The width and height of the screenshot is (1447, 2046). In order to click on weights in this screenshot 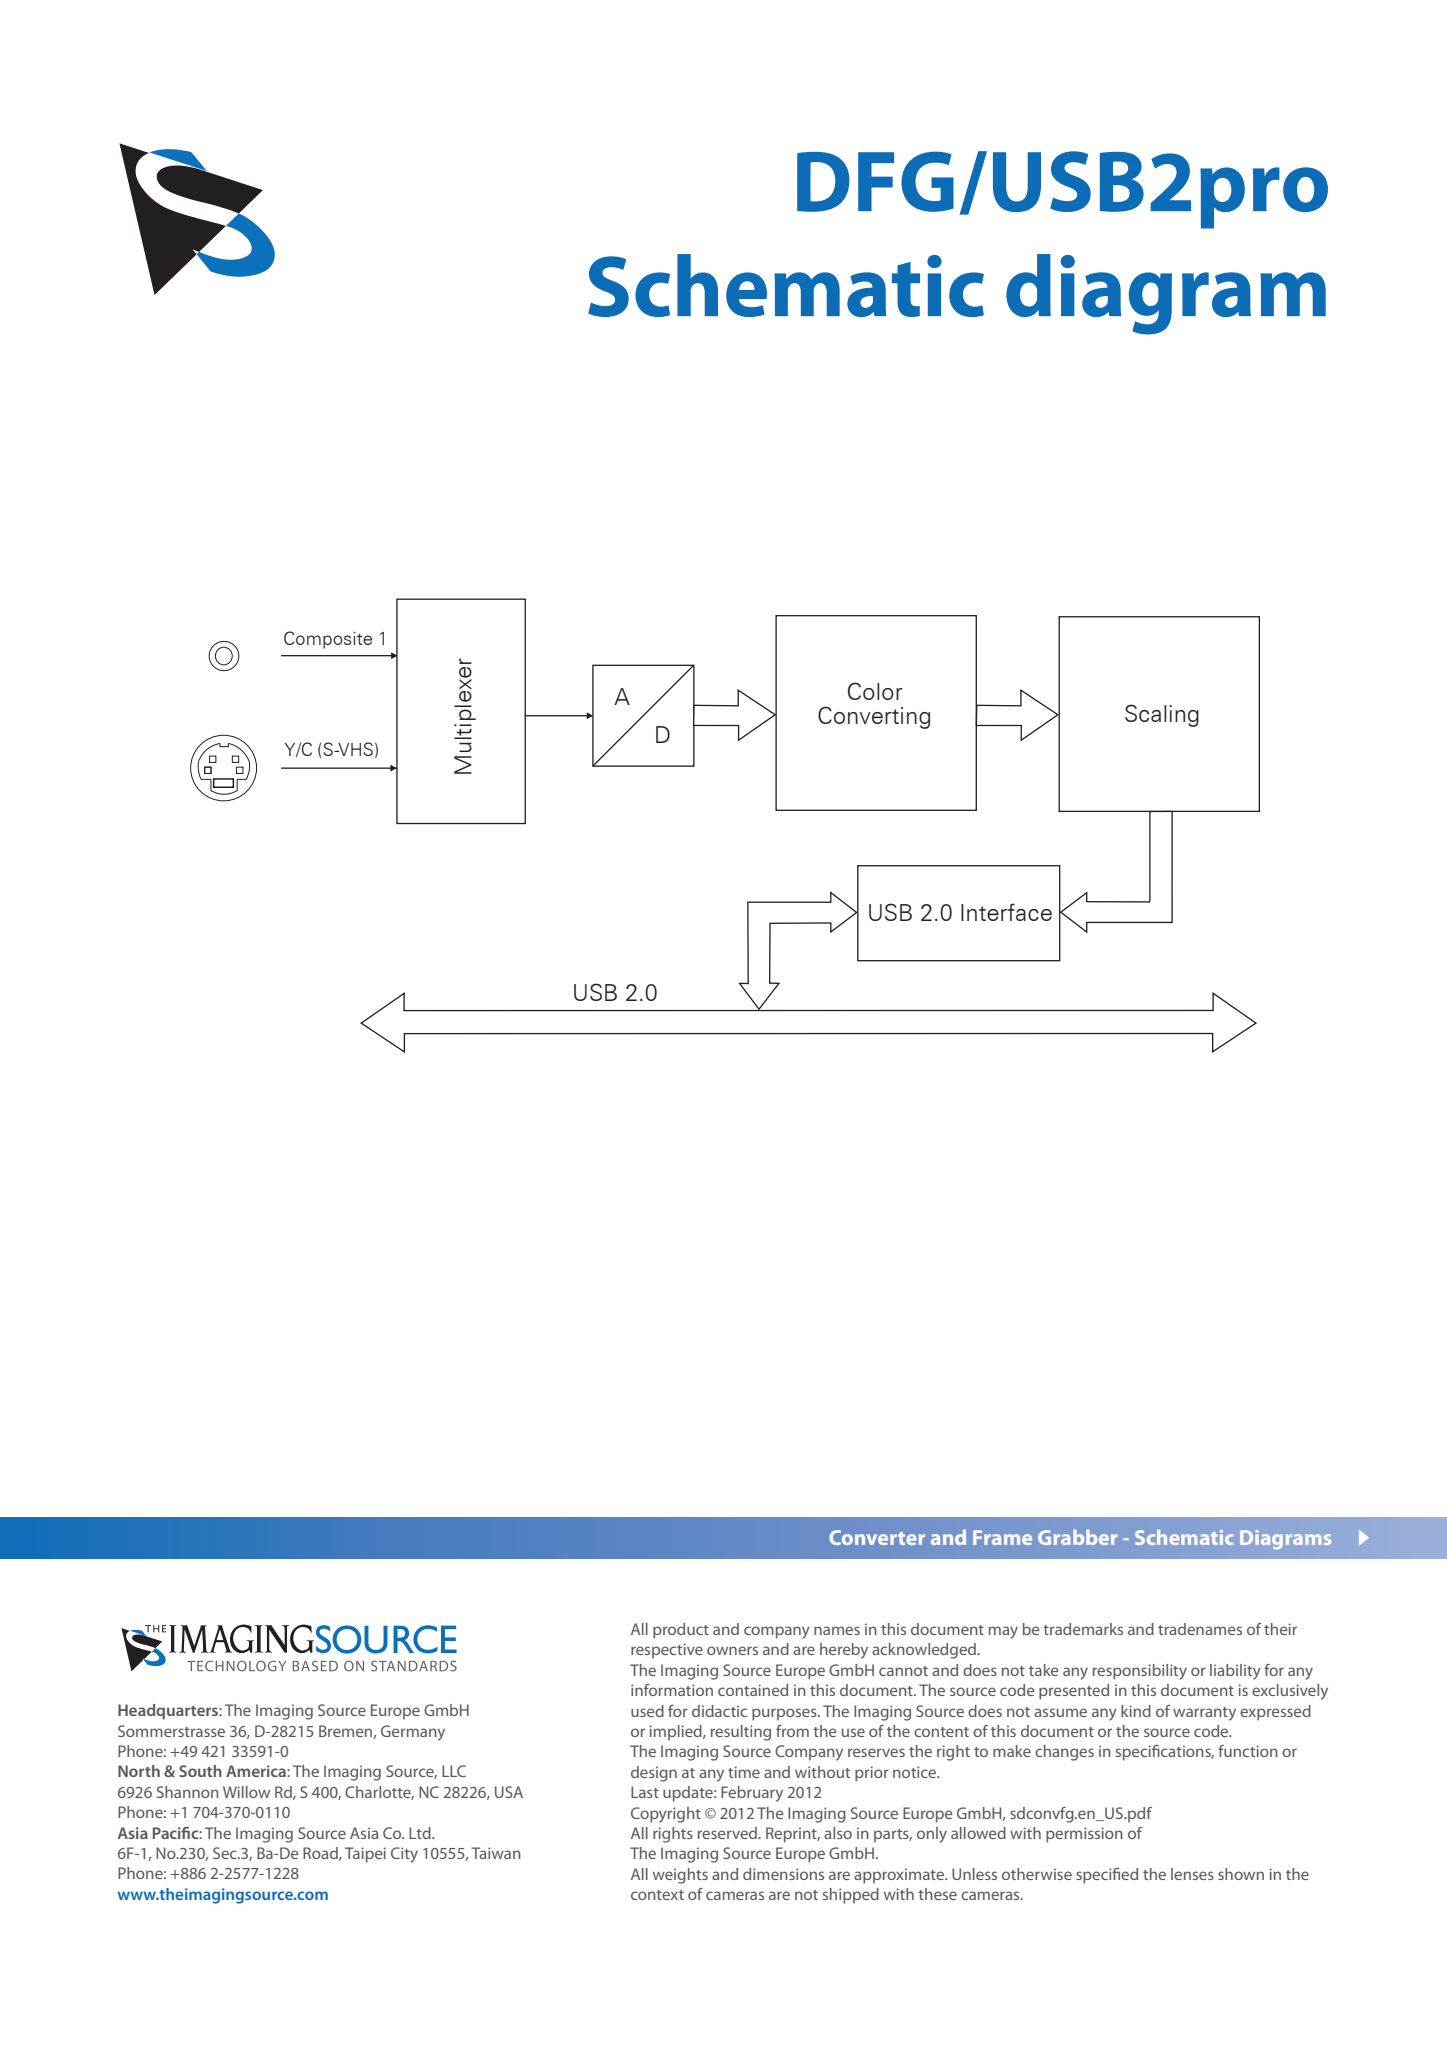, I will do `click(680, 1876)`.
